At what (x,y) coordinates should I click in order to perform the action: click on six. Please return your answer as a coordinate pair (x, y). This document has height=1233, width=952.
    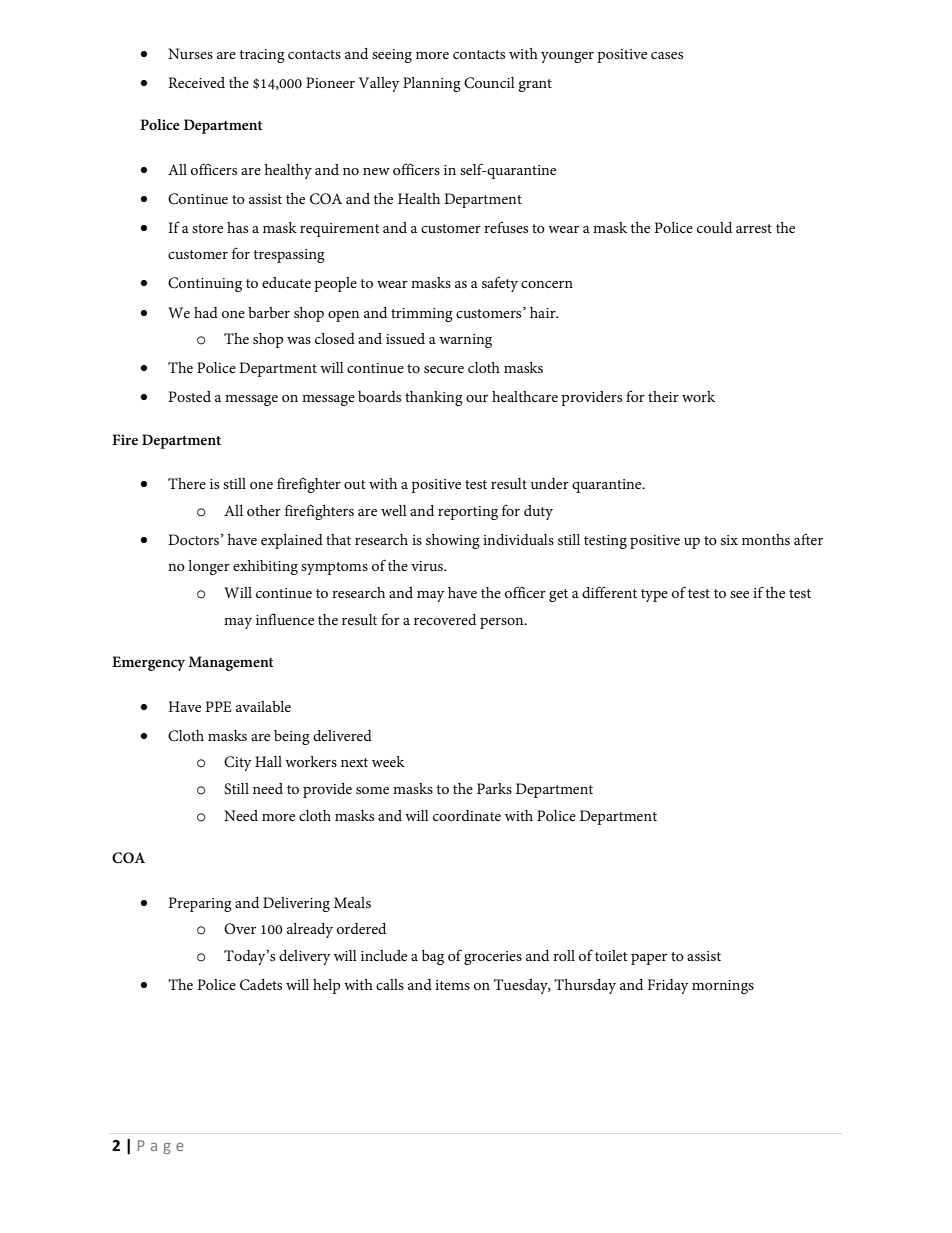
    Looking at the image, I should click on (729, 540).
